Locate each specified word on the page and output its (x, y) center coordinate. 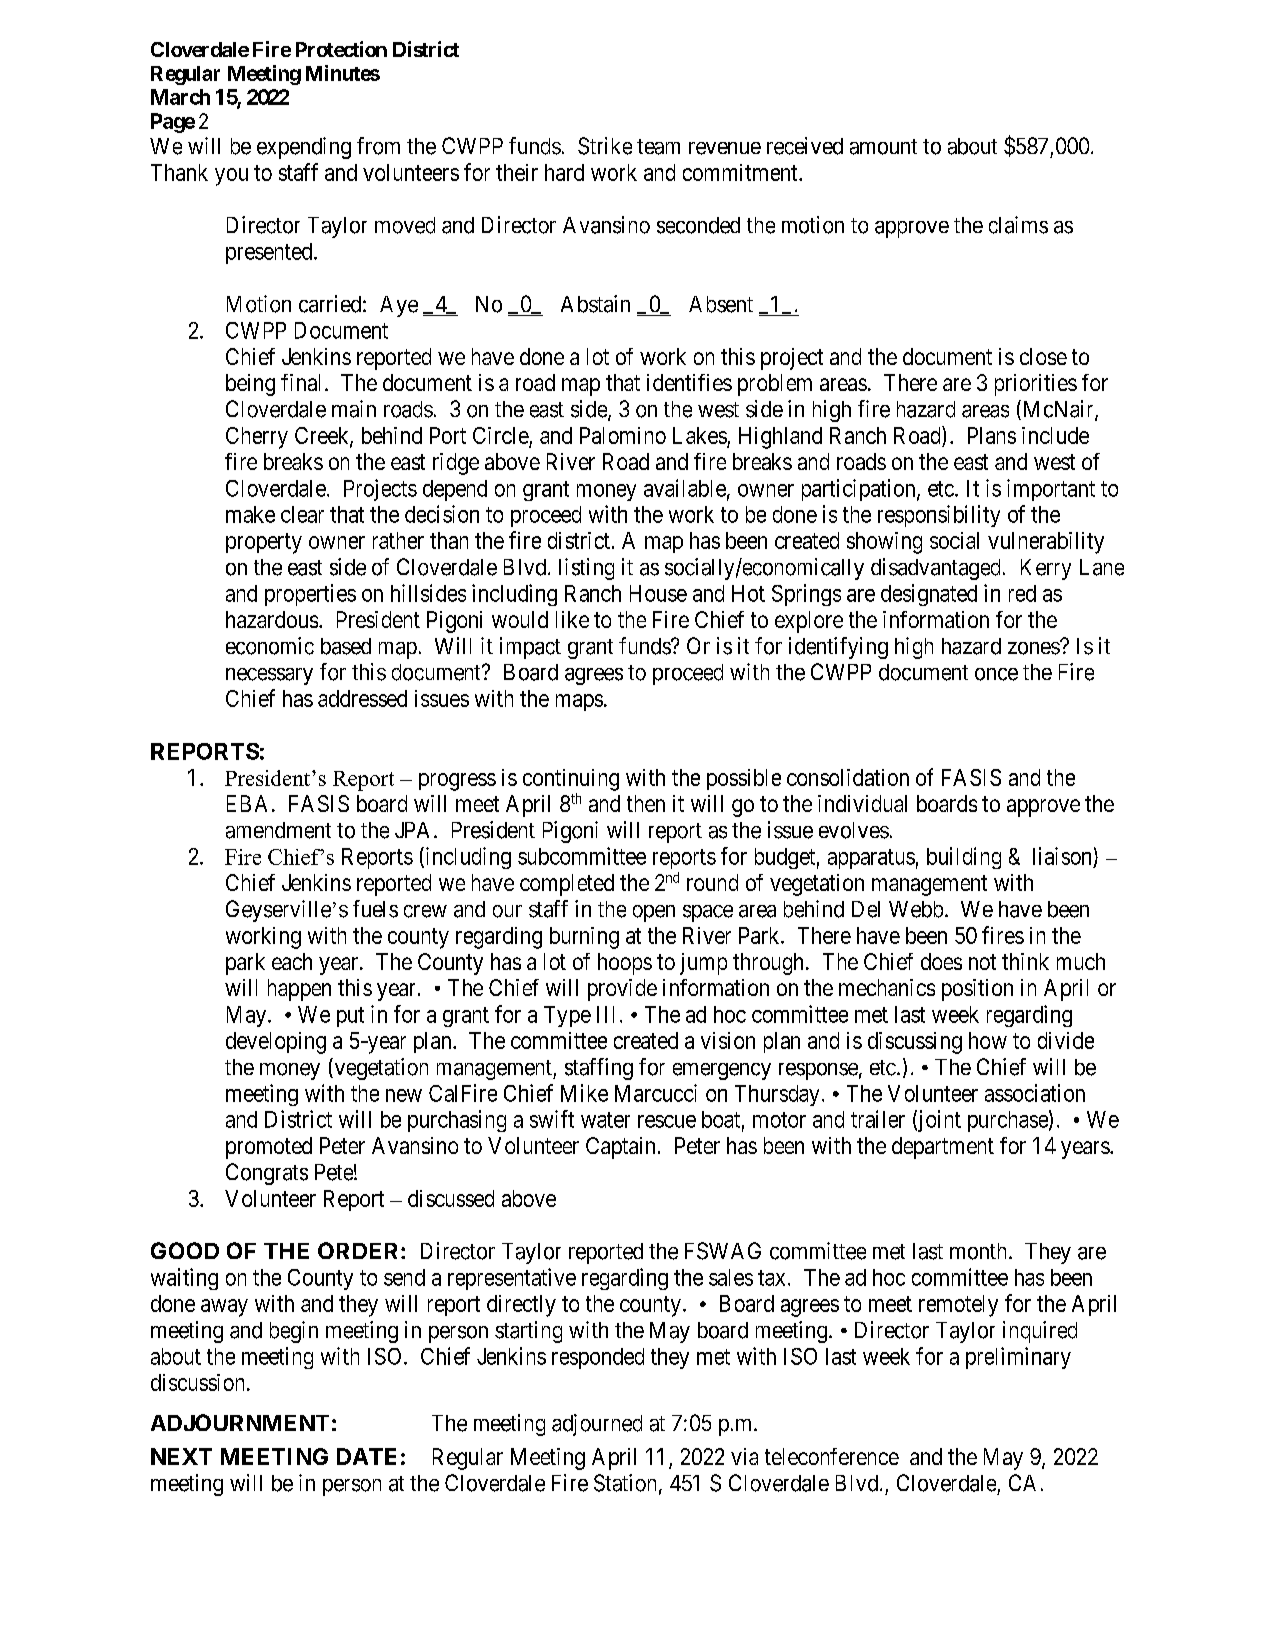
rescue (667, 1121)
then (646, 803)
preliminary (1018, 1358)
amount (883, 147)
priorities (1036, 385)
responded (598, 1358)
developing (276, 1043)
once (996, 674)
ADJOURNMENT (240, 1422)
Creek (323, 437)
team (658, 147)
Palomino (623, 435)
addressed (362, 698)
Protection (341, 49)
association (1035, 1093)
